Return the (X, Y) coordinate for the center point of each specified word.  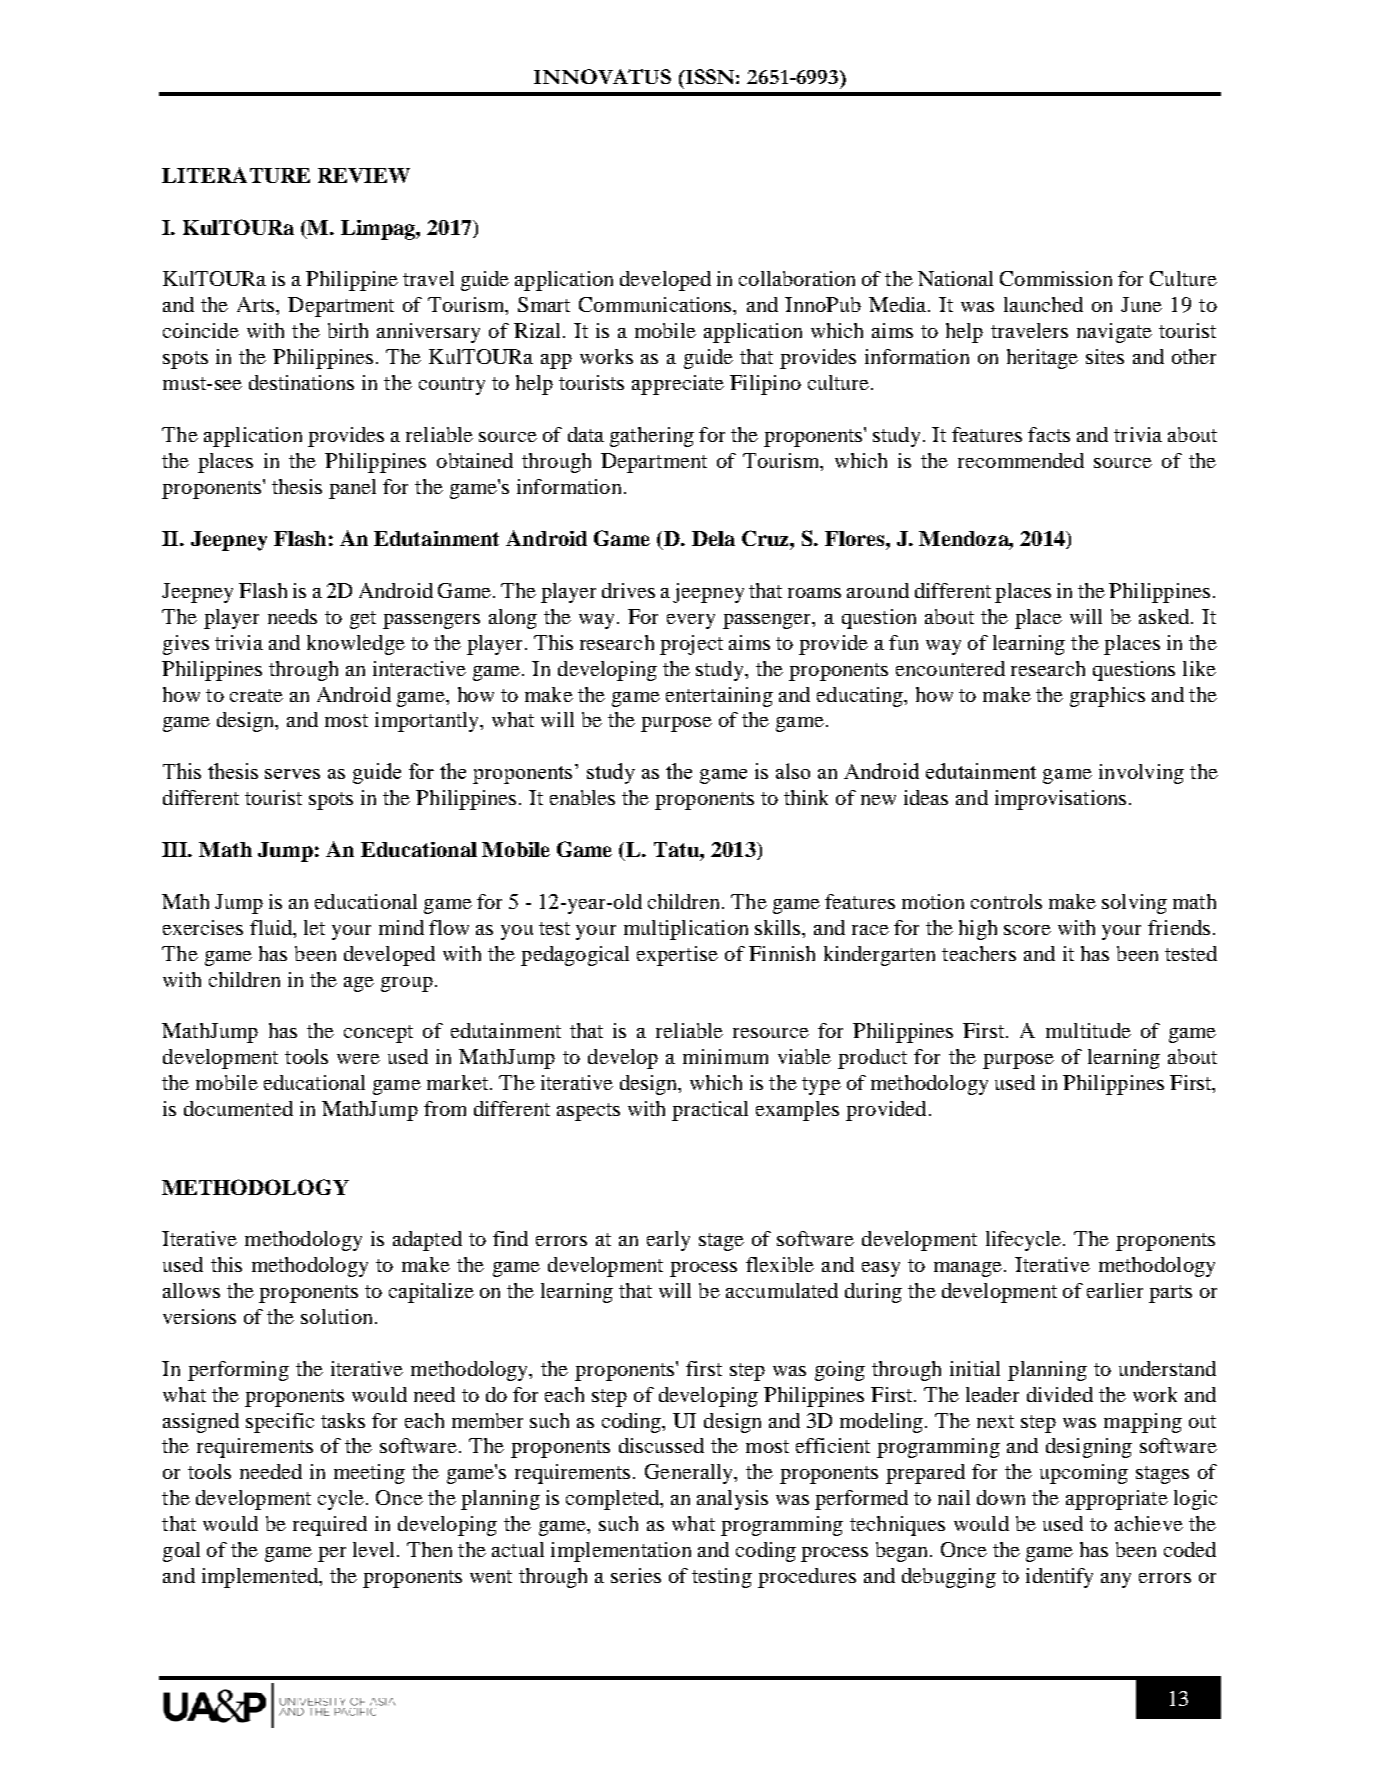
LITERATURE (236, 175)
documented (238, 1108)
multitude (1088, 1030)
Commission (1056, 278)
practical (710, 1111)
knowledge (356, 645)
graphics (1107, 697)
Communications (656, 304)
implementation (621, 1552)
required (330, 1526)
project (691, 645)
